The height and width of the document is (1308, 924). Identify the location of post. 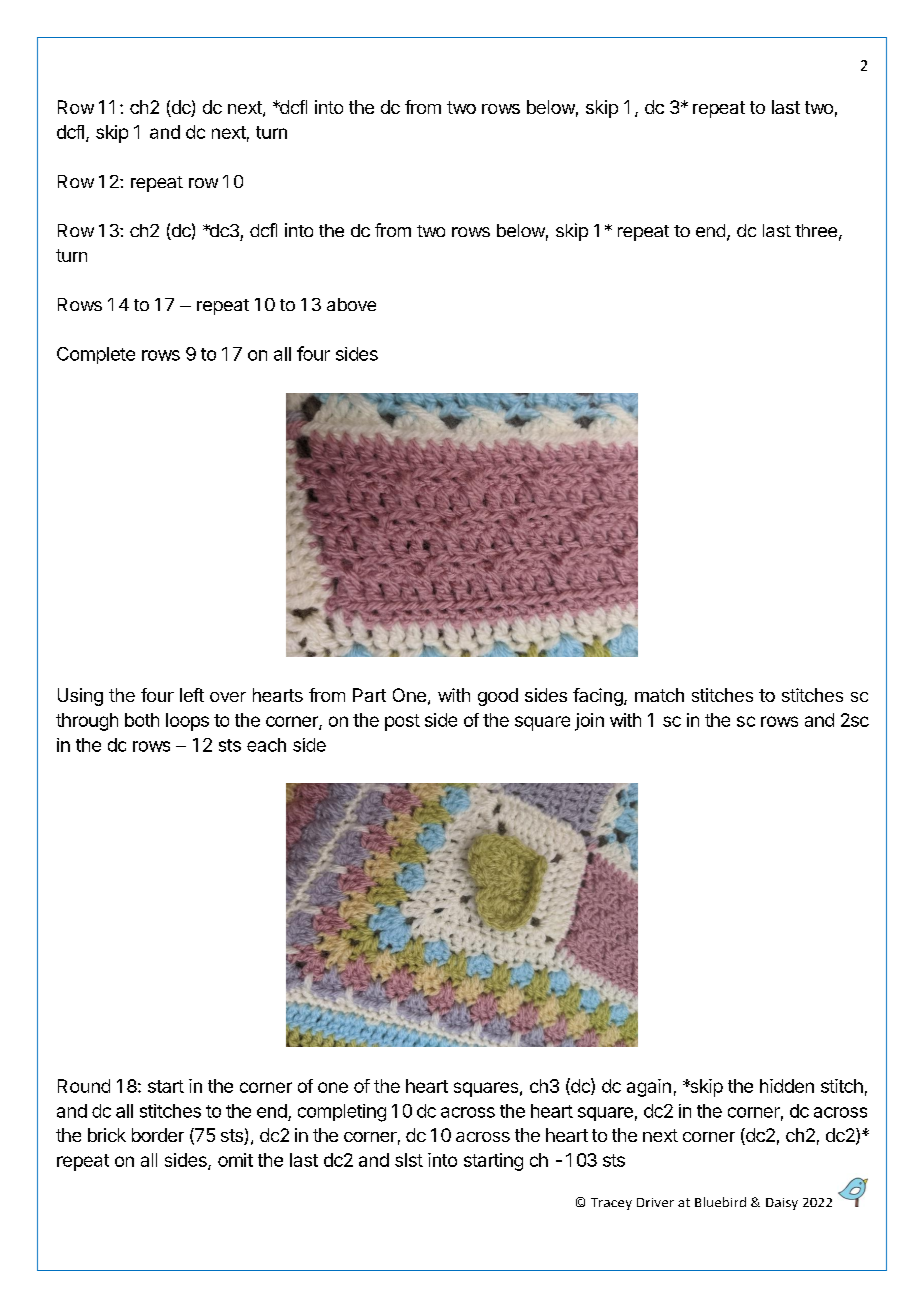
(402, 722).
